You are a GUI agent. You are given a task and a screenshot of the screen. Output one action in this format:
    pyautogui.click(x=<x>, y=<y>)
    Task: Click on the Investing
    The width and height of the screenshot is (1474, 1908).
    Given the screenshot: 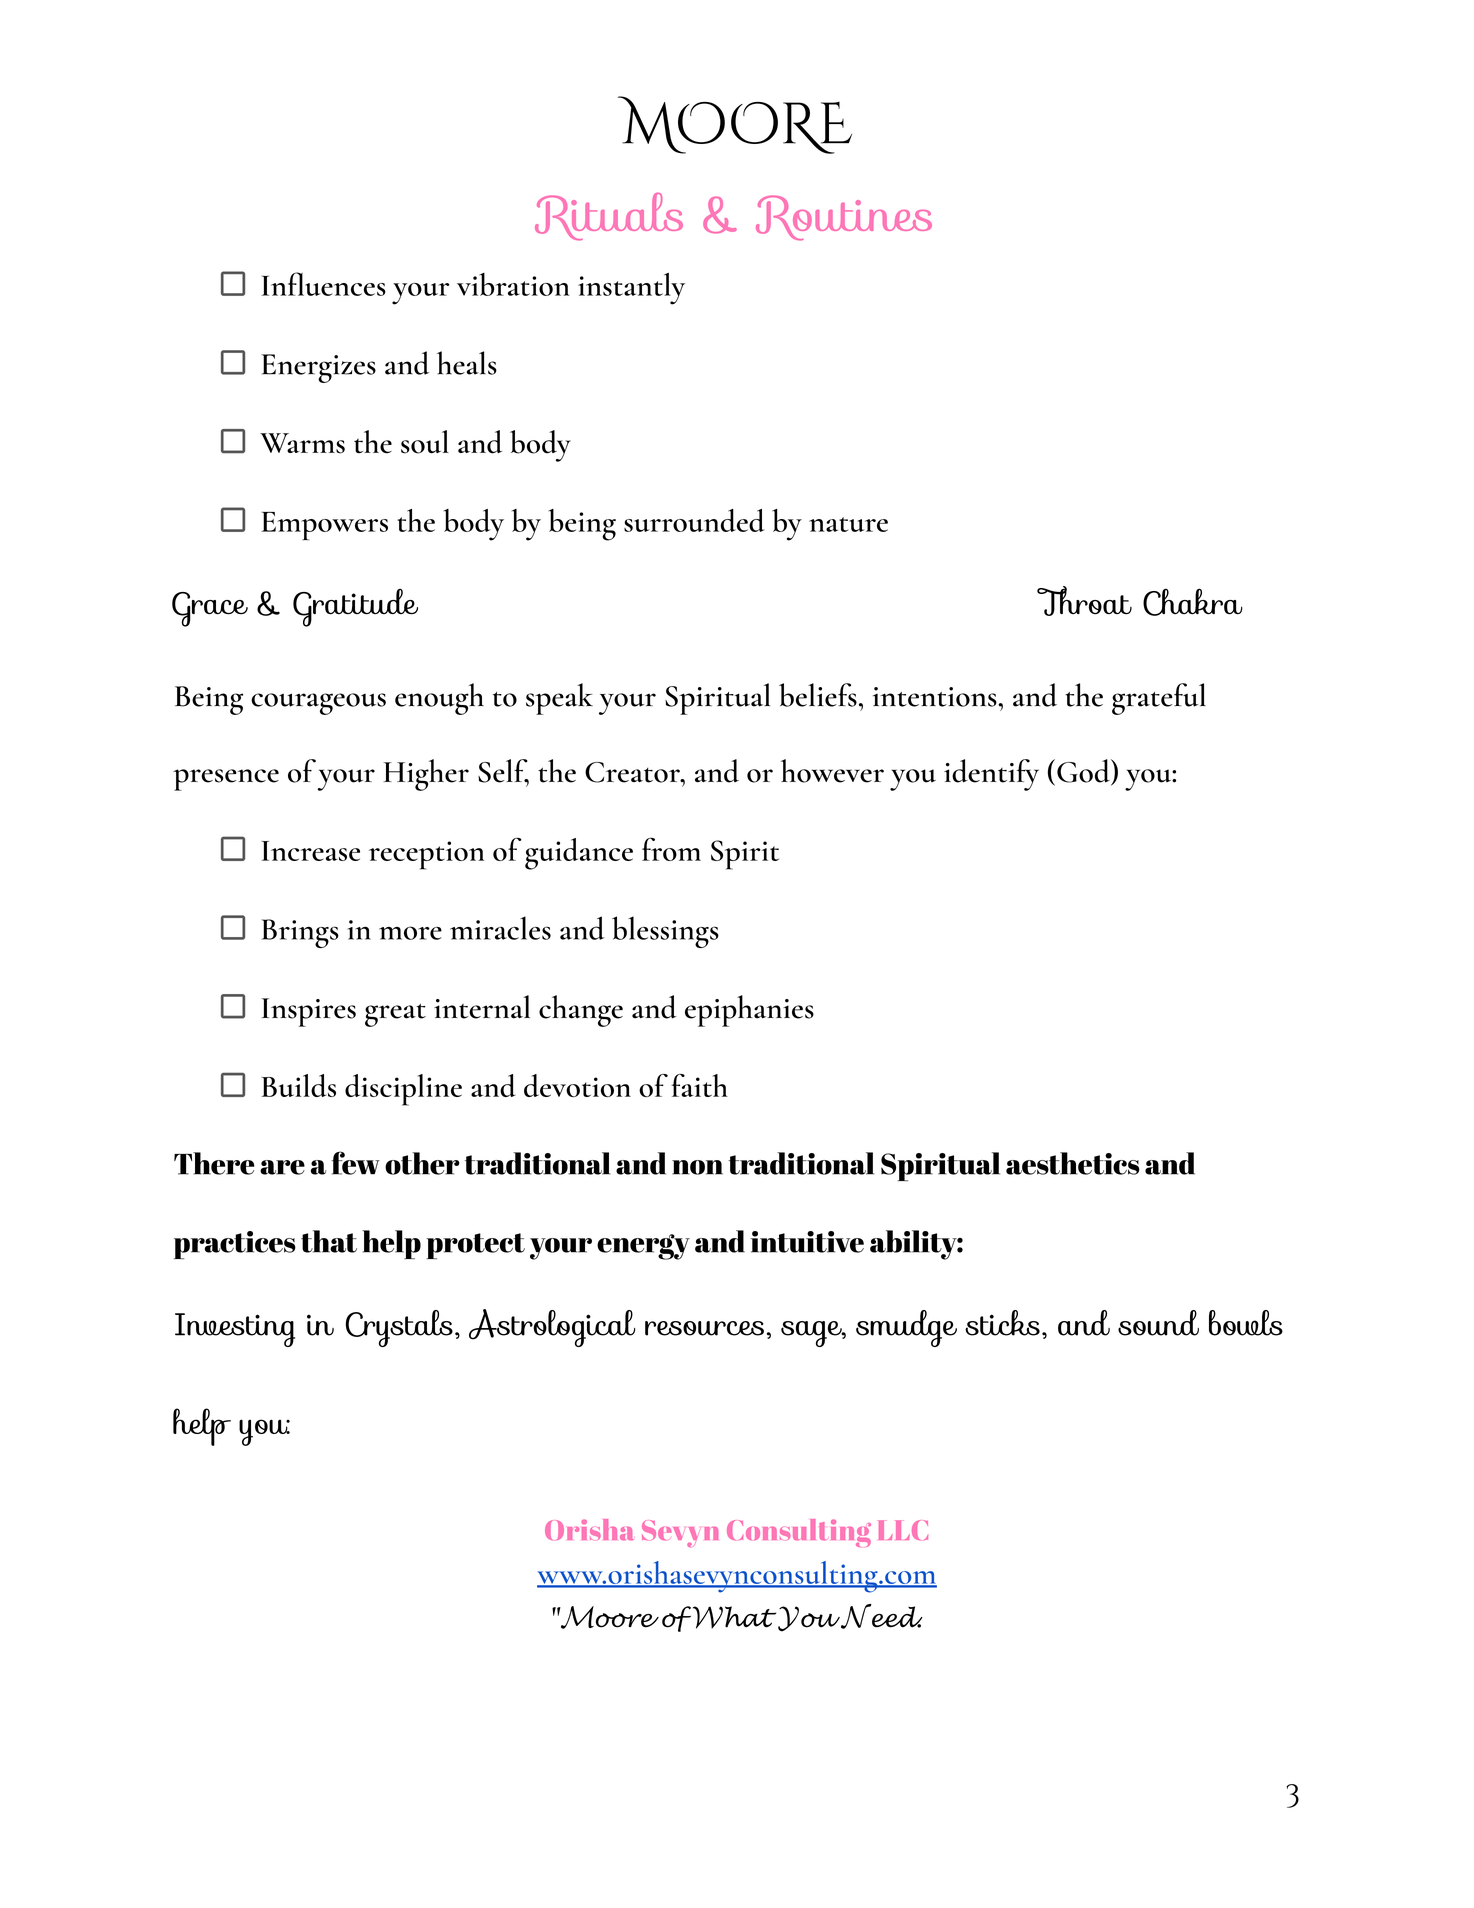 What is the action you would take?
    pyautogui.click(x=235, y=1330)
